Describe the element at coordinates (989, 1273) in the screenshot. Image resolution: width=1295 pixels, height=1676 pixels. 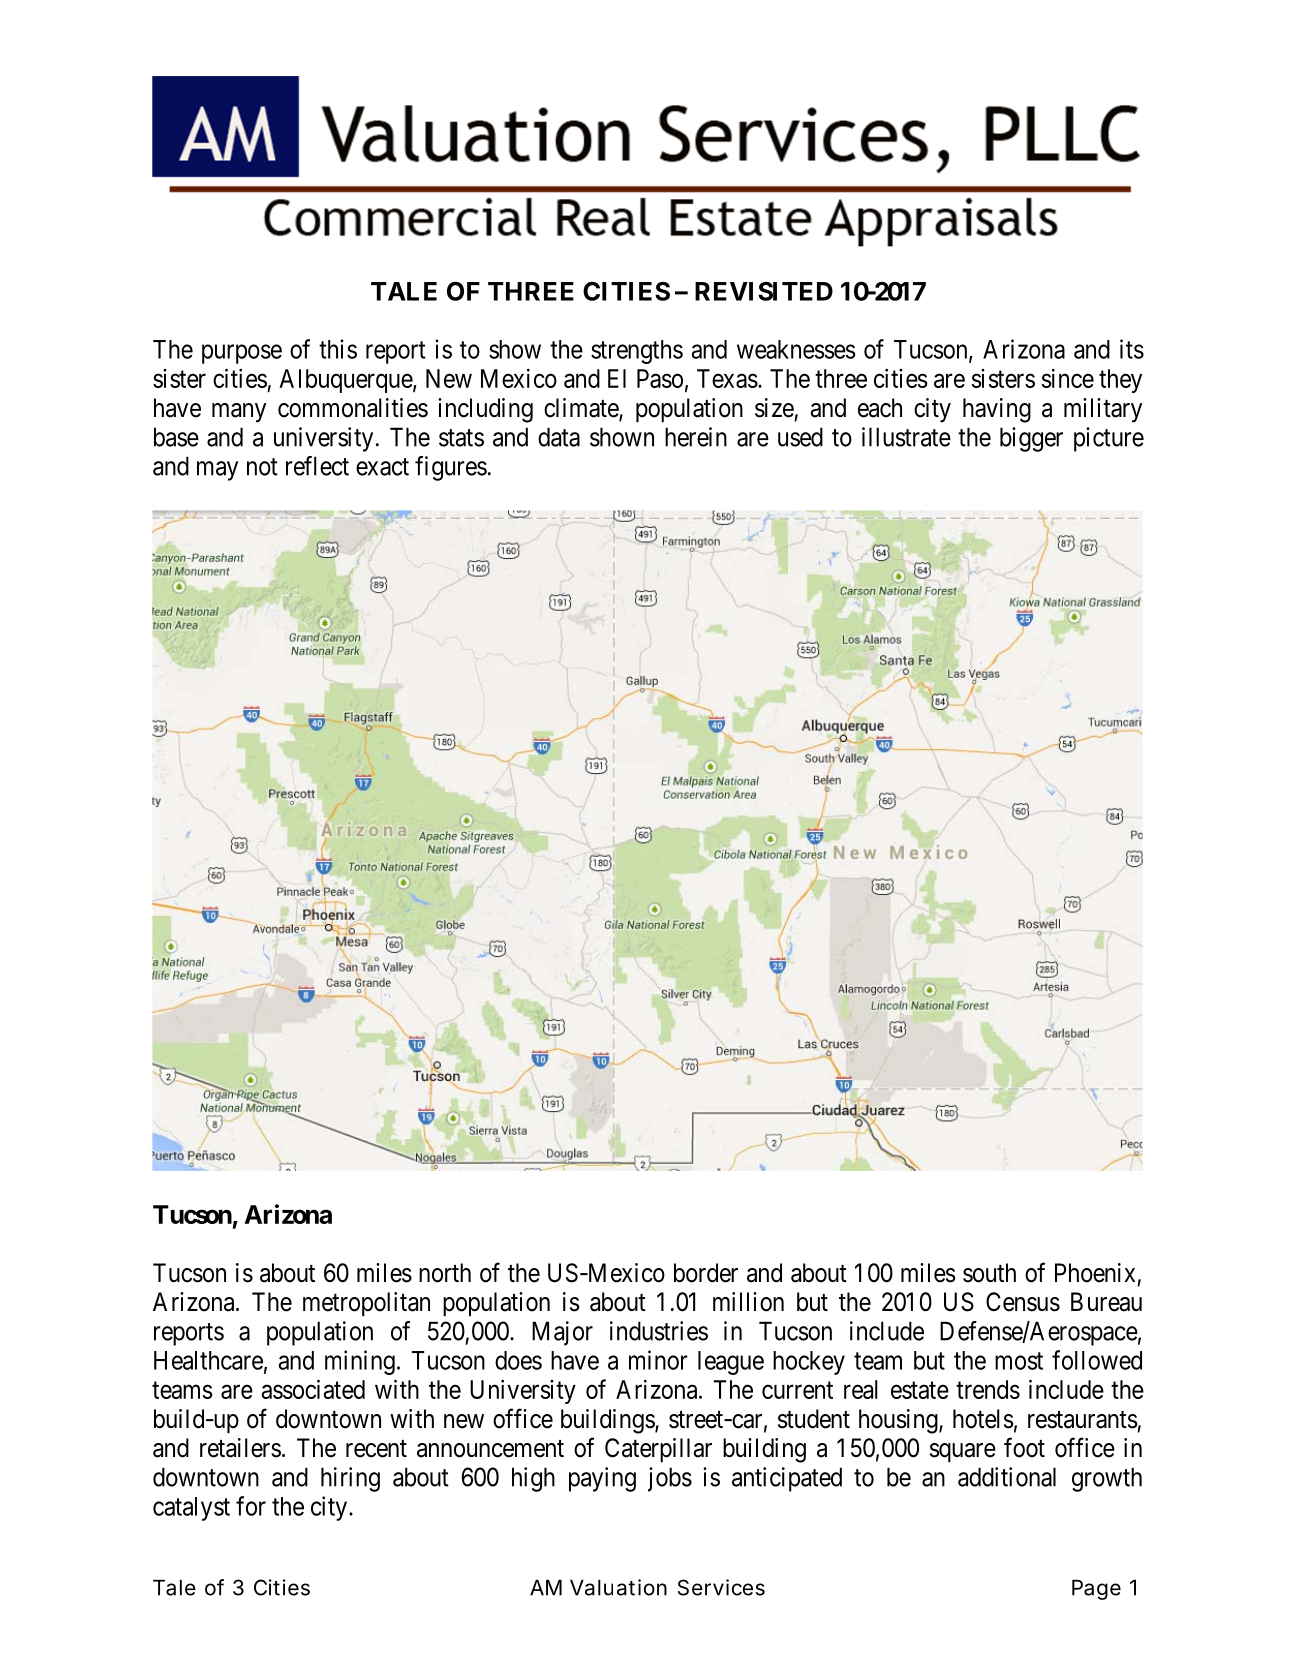
I see `south` at that location.
